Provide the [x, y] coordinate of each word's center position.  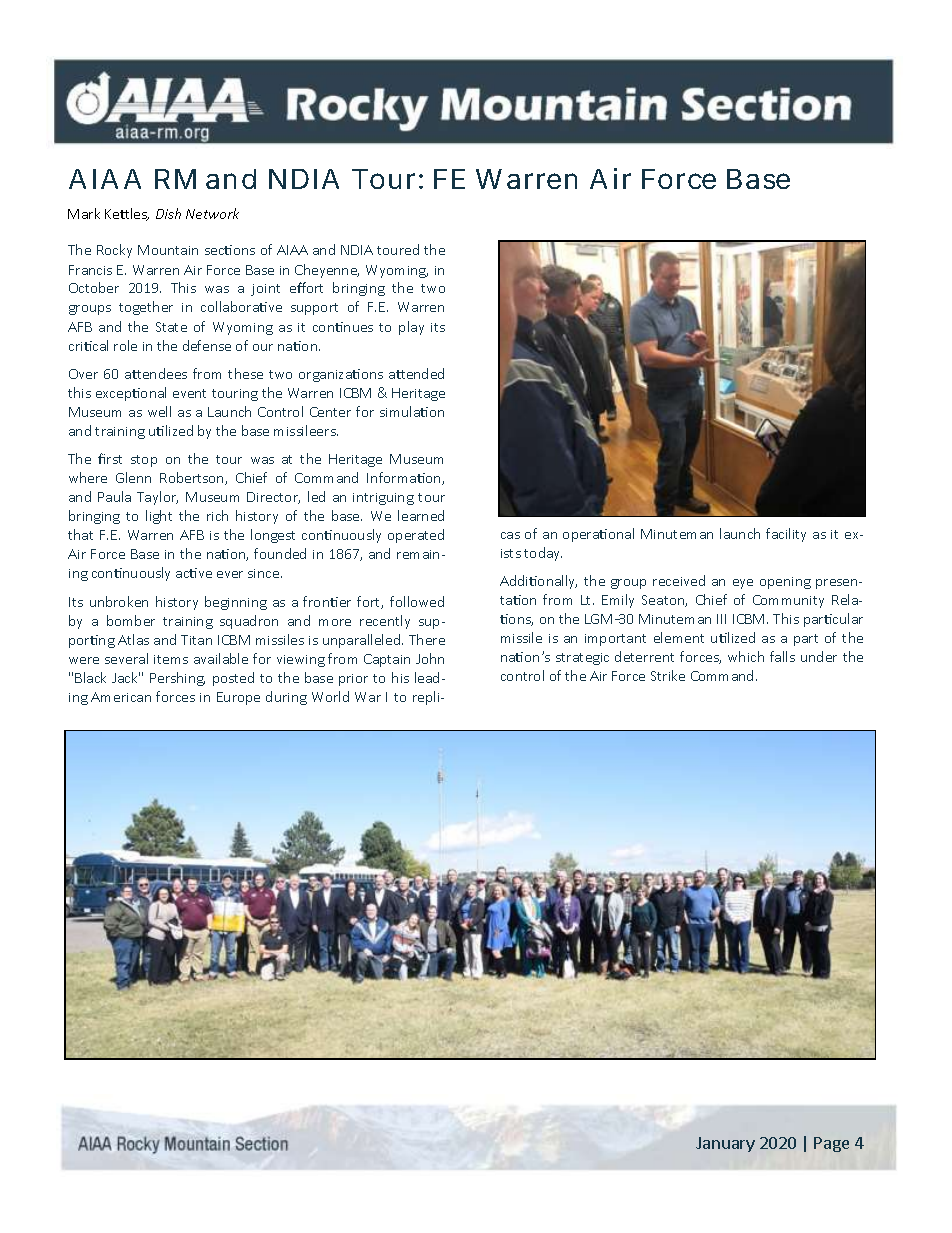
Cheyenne [327, 271]
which [746, 656]
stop [144, 461]
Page [831, 1144]
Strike [668, 675]
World [330, 696]
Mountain [168, 250]
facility [786, 535]
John [430, 658]
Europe [238, 698]
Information [405, 478]
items [171, 659]
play [411, 328]
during [286, 698]
